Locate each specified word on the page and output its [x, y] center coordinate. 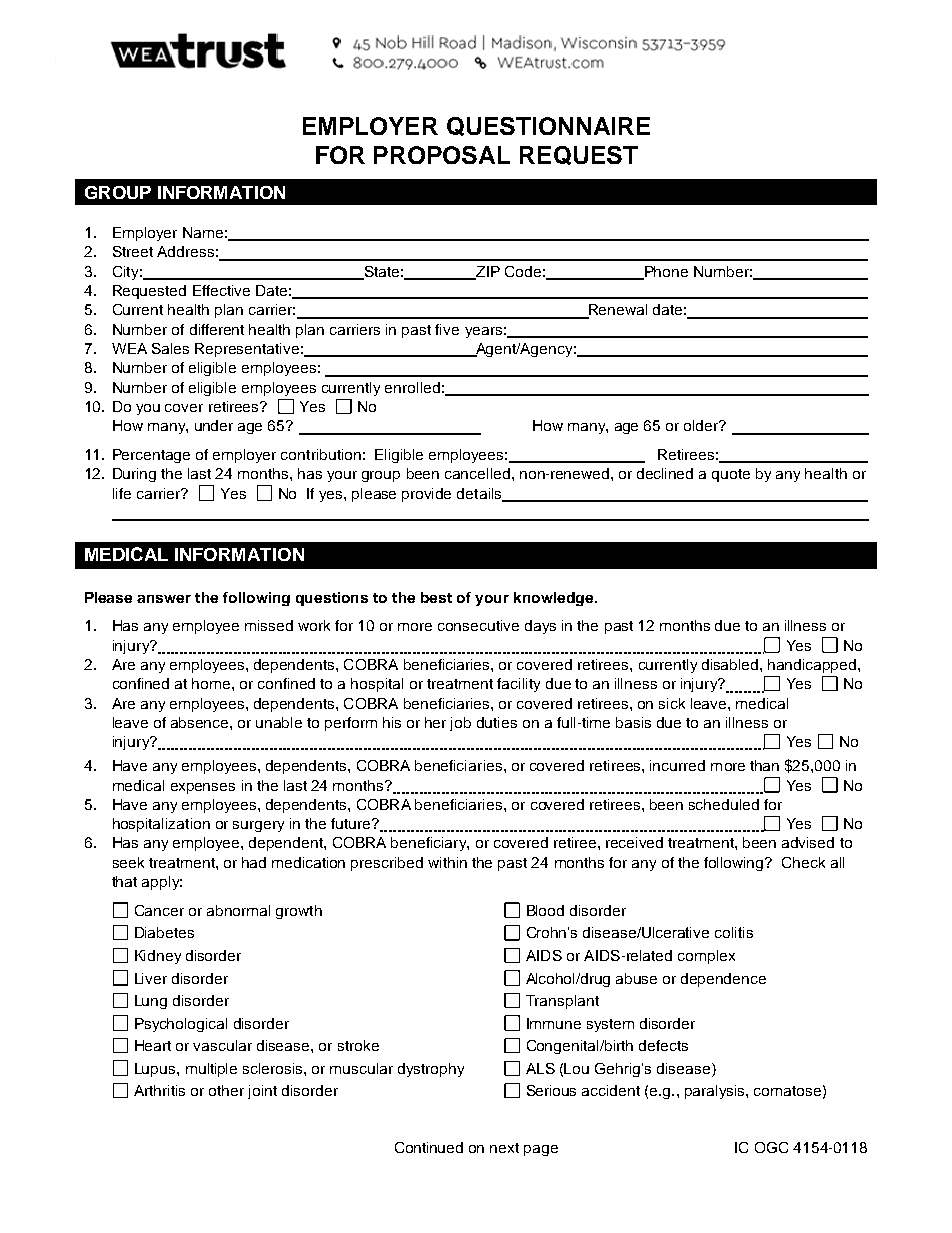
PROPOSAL [442, 155]
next [504, 1148]
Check [803, 862]
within [447, 862]
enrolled [412, 387]
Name [203, 232]
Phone [665, 272]
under [214, 425]
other [226, 1090]
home [212, 683]
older [702, 425]
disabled [731, 664]
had [254, 862]
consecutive [478, 625]
